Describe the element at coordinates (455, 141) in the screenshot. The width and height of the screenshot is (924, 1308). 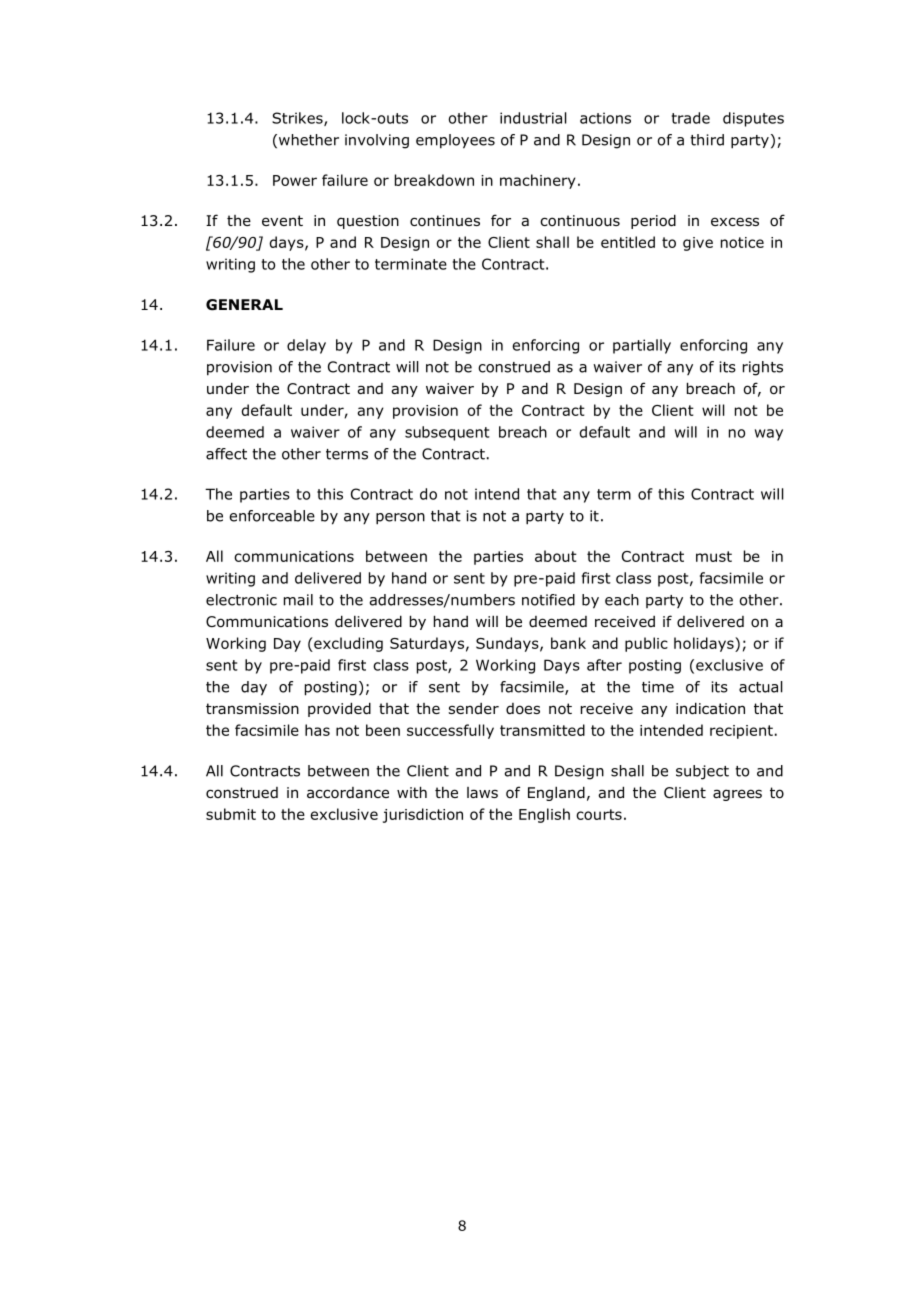
I see `employees` at that location.
